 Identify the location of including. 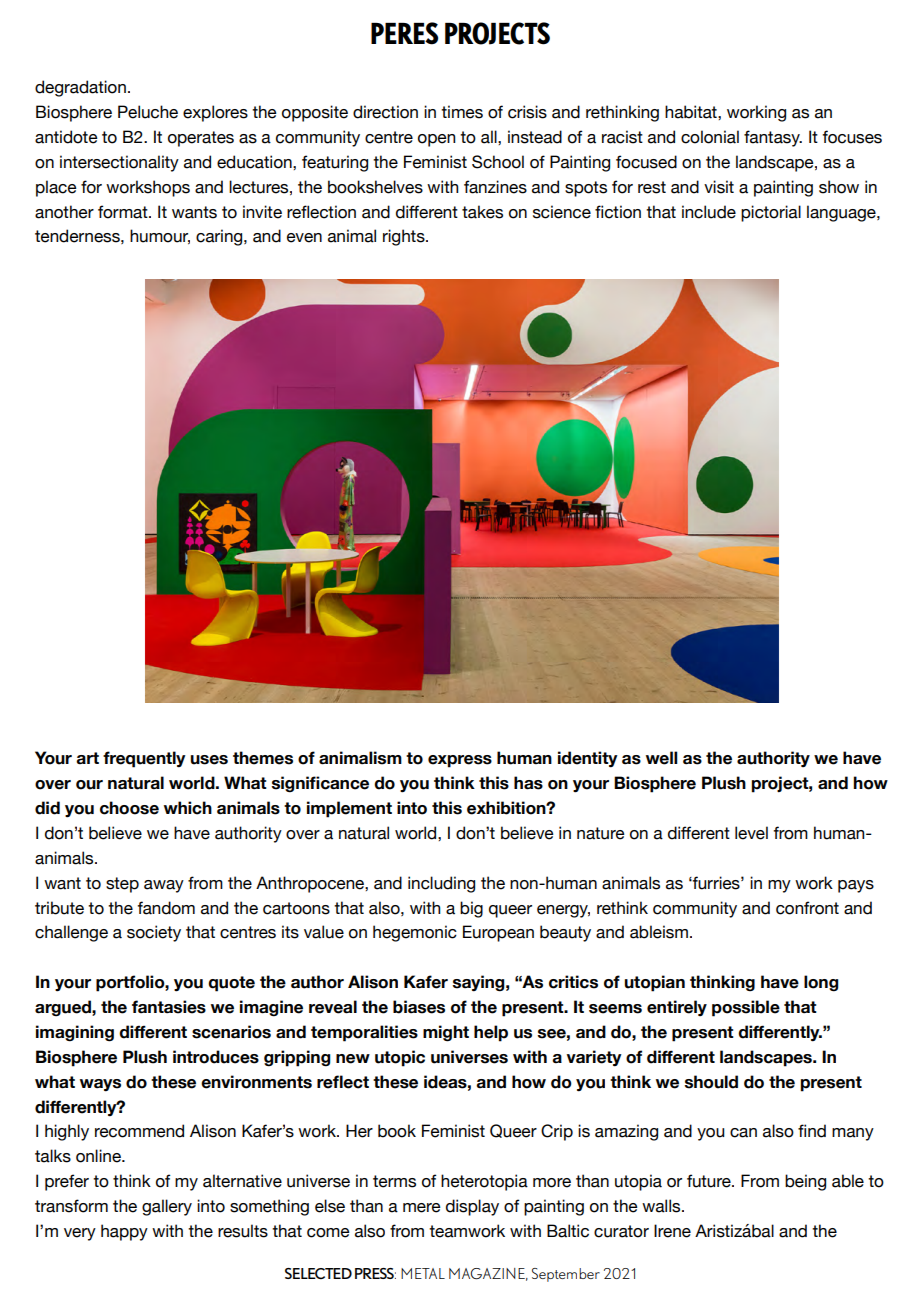
(441, 884).
